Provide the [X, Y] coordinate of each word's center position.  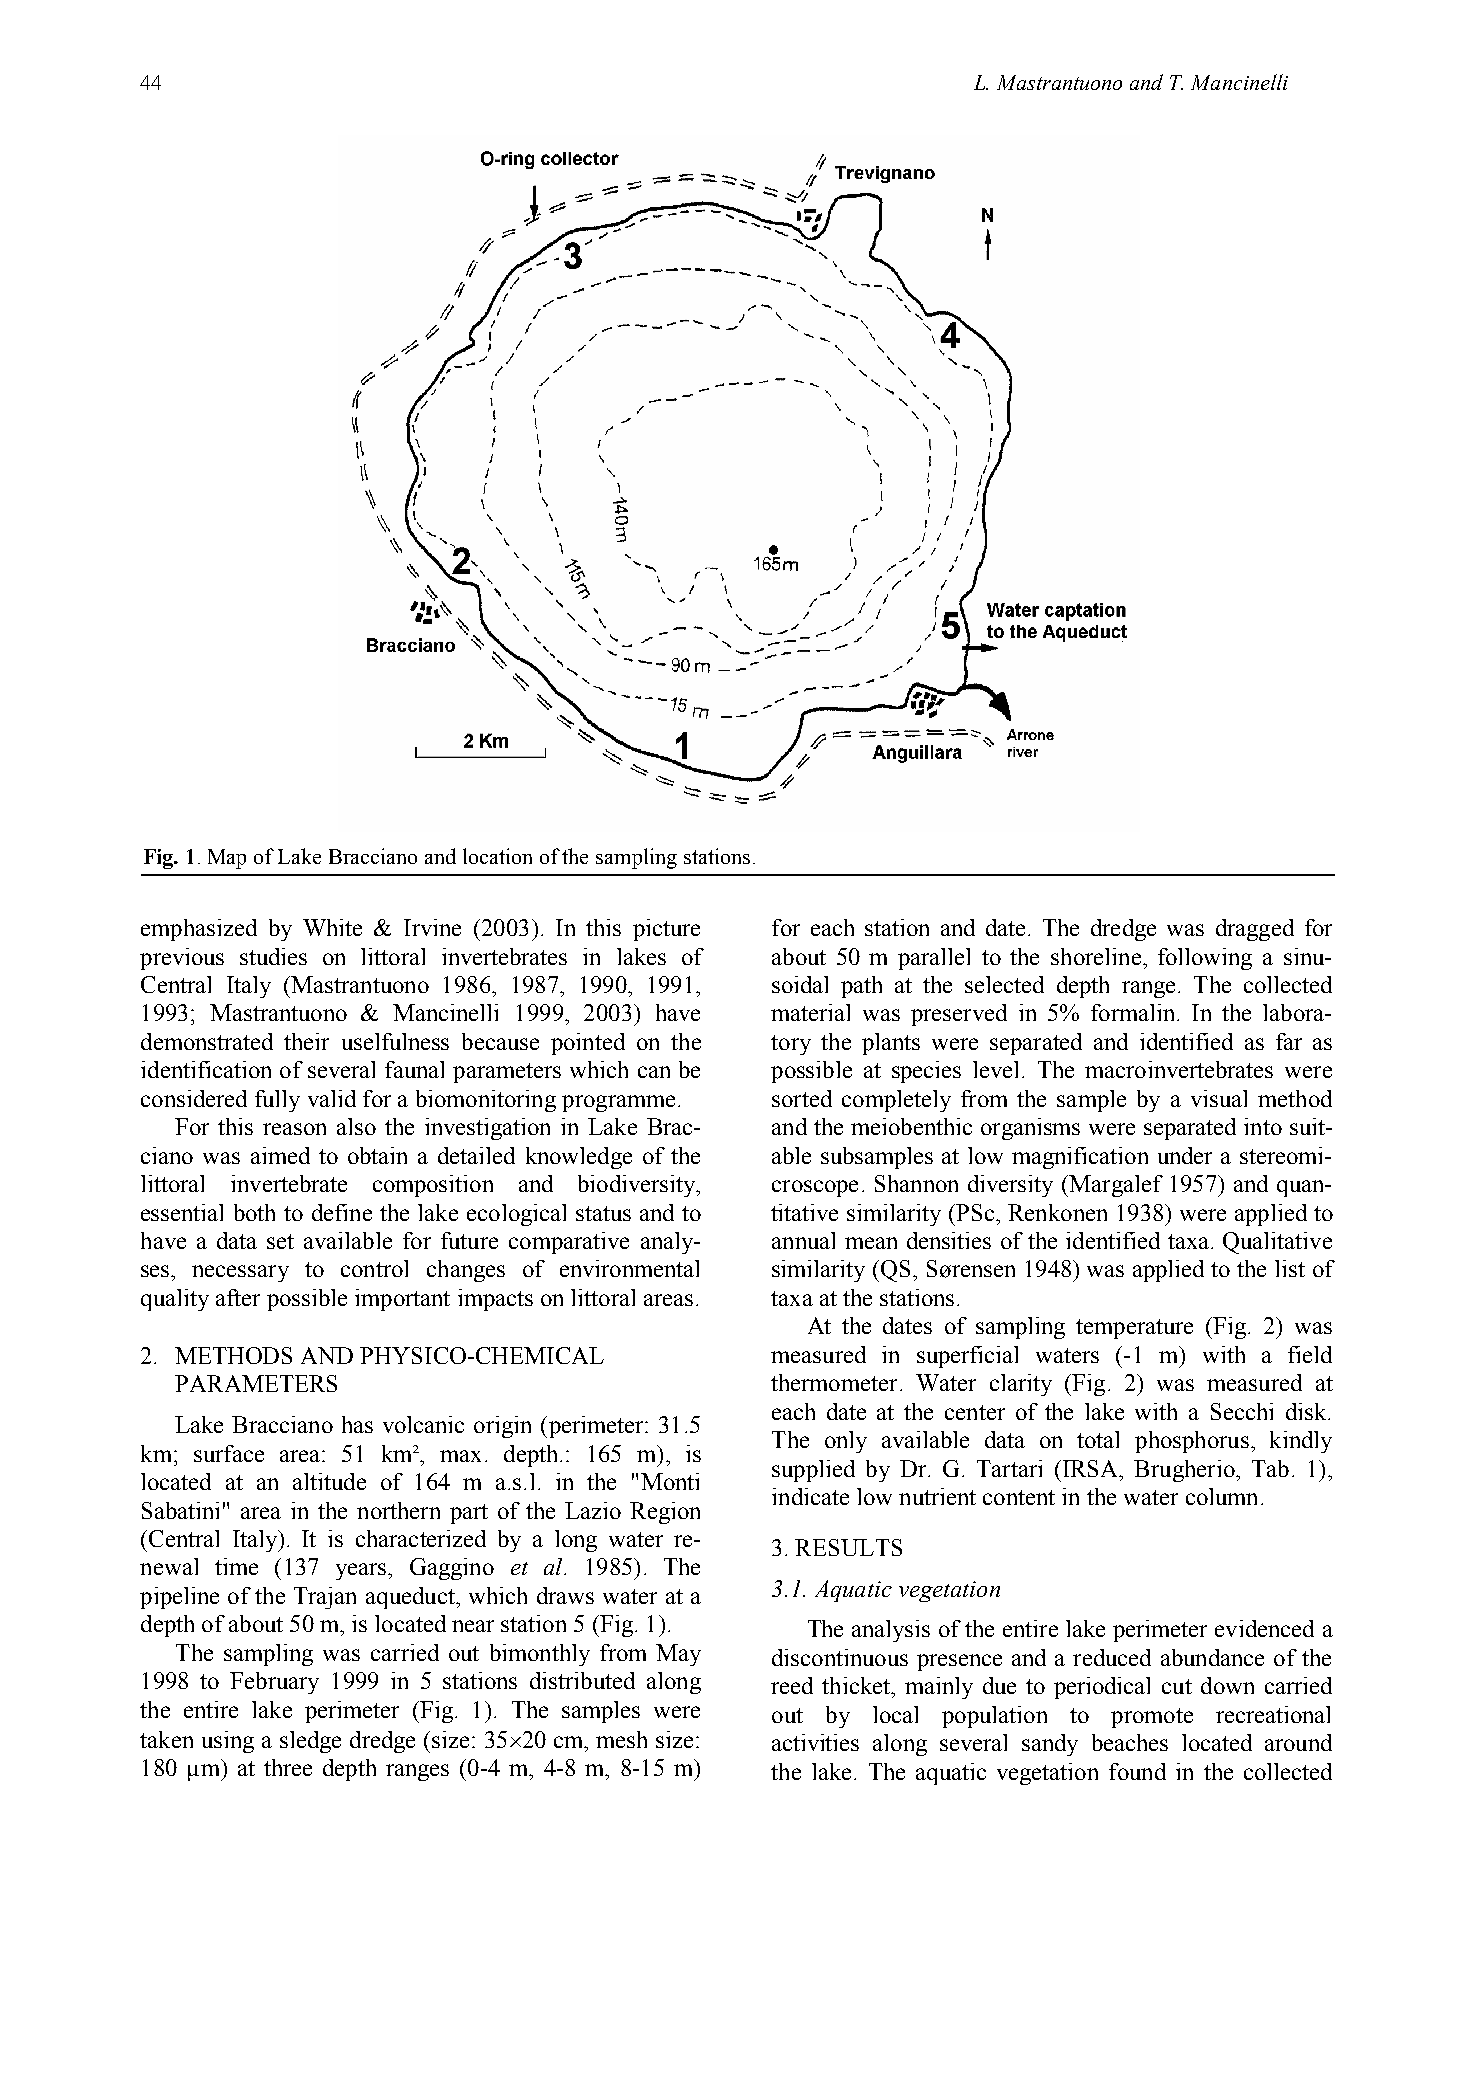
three [288, 1767]
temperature [1134, 1329]
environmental [629, 1268]
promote [1152, 1718]
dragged [1255, 930]
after [238, 1297]
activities [815, 1742]
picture [666, 930]
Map [227, 859]
